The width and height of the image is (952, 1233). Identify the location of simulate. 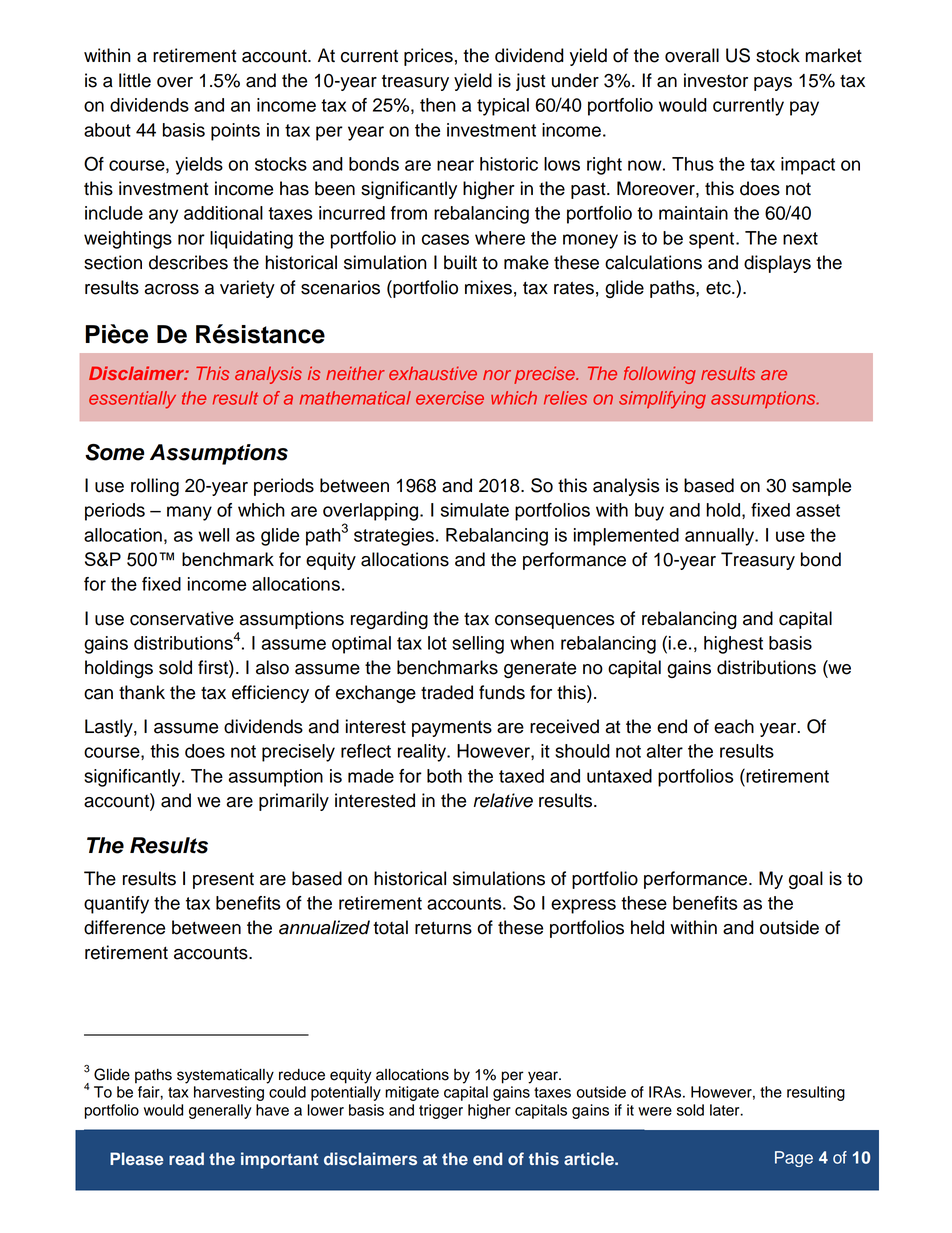
(475, 510).
